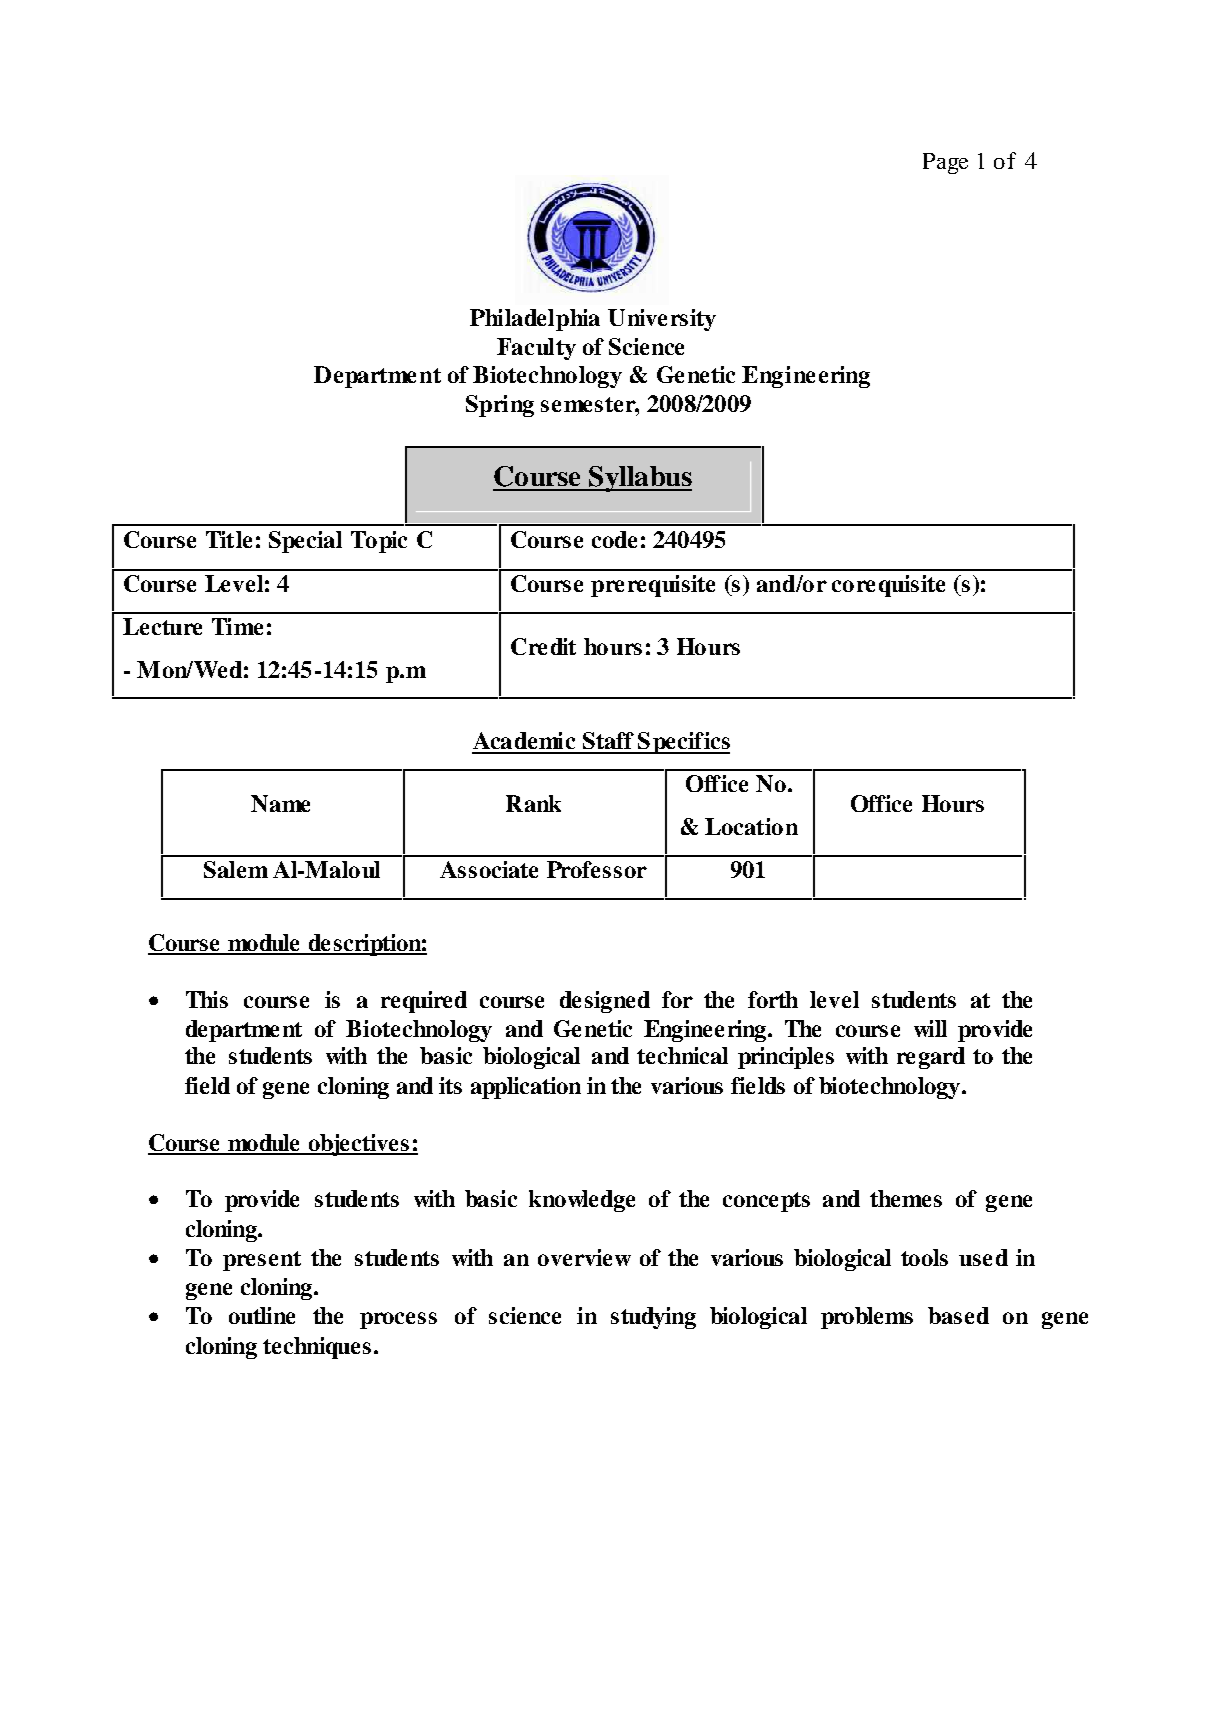 The width and height of the screenshot is (1221, 1726). What do you see at coordinates (614, 539) in the screenshot?
I see `code` at bounding box center [614, 539].
